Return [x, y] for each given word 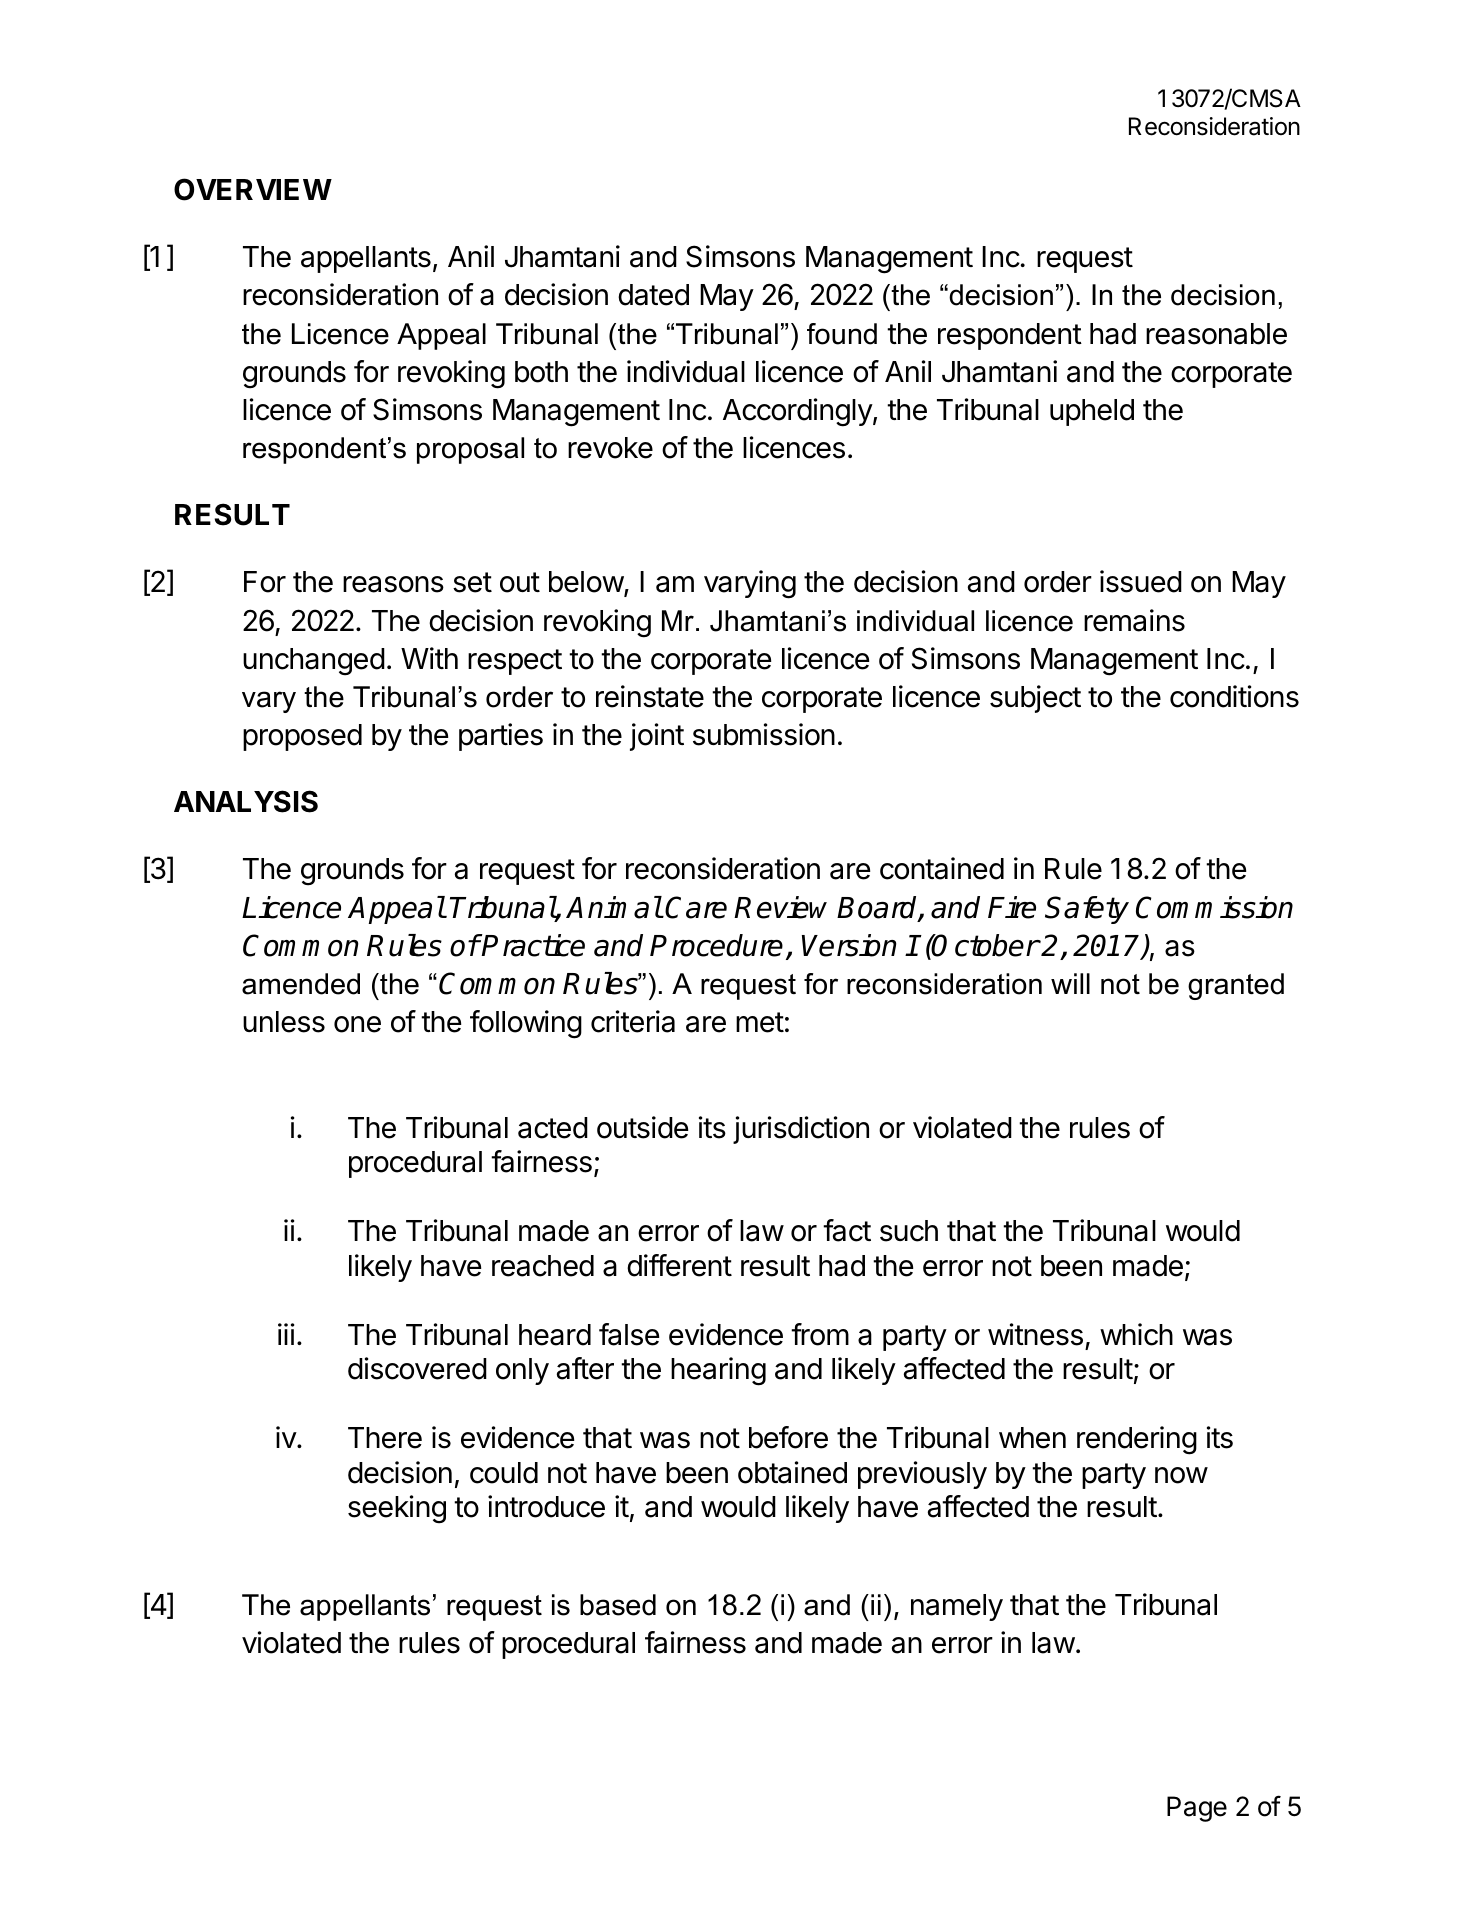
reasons [393, 584]
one [357, 1024]
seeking [397, 1509]
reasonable [1216, 334]
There [385, 1438]
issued [1141, 581]
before [788, 1437]
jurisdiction [801, 1130]
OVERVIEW [253, 189]
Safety [1087, 910]
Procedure [716, 945]
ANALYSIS [246, 801]
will [1070, 983]
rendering [1137, 1440]
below [587, 583]
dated [653, 295]
